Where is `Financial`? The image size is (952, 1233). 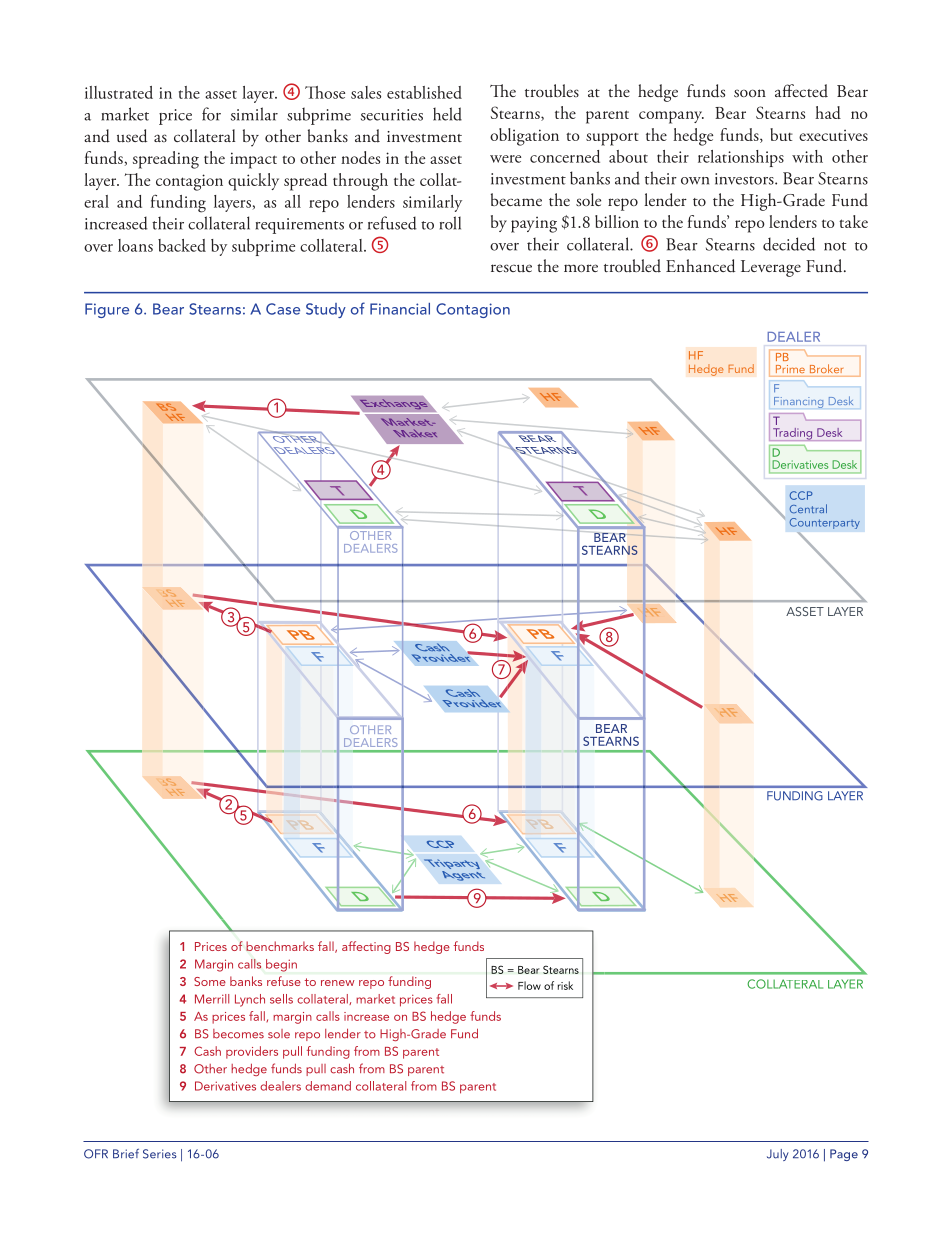 Financial is located at coordinates (400, 309).
